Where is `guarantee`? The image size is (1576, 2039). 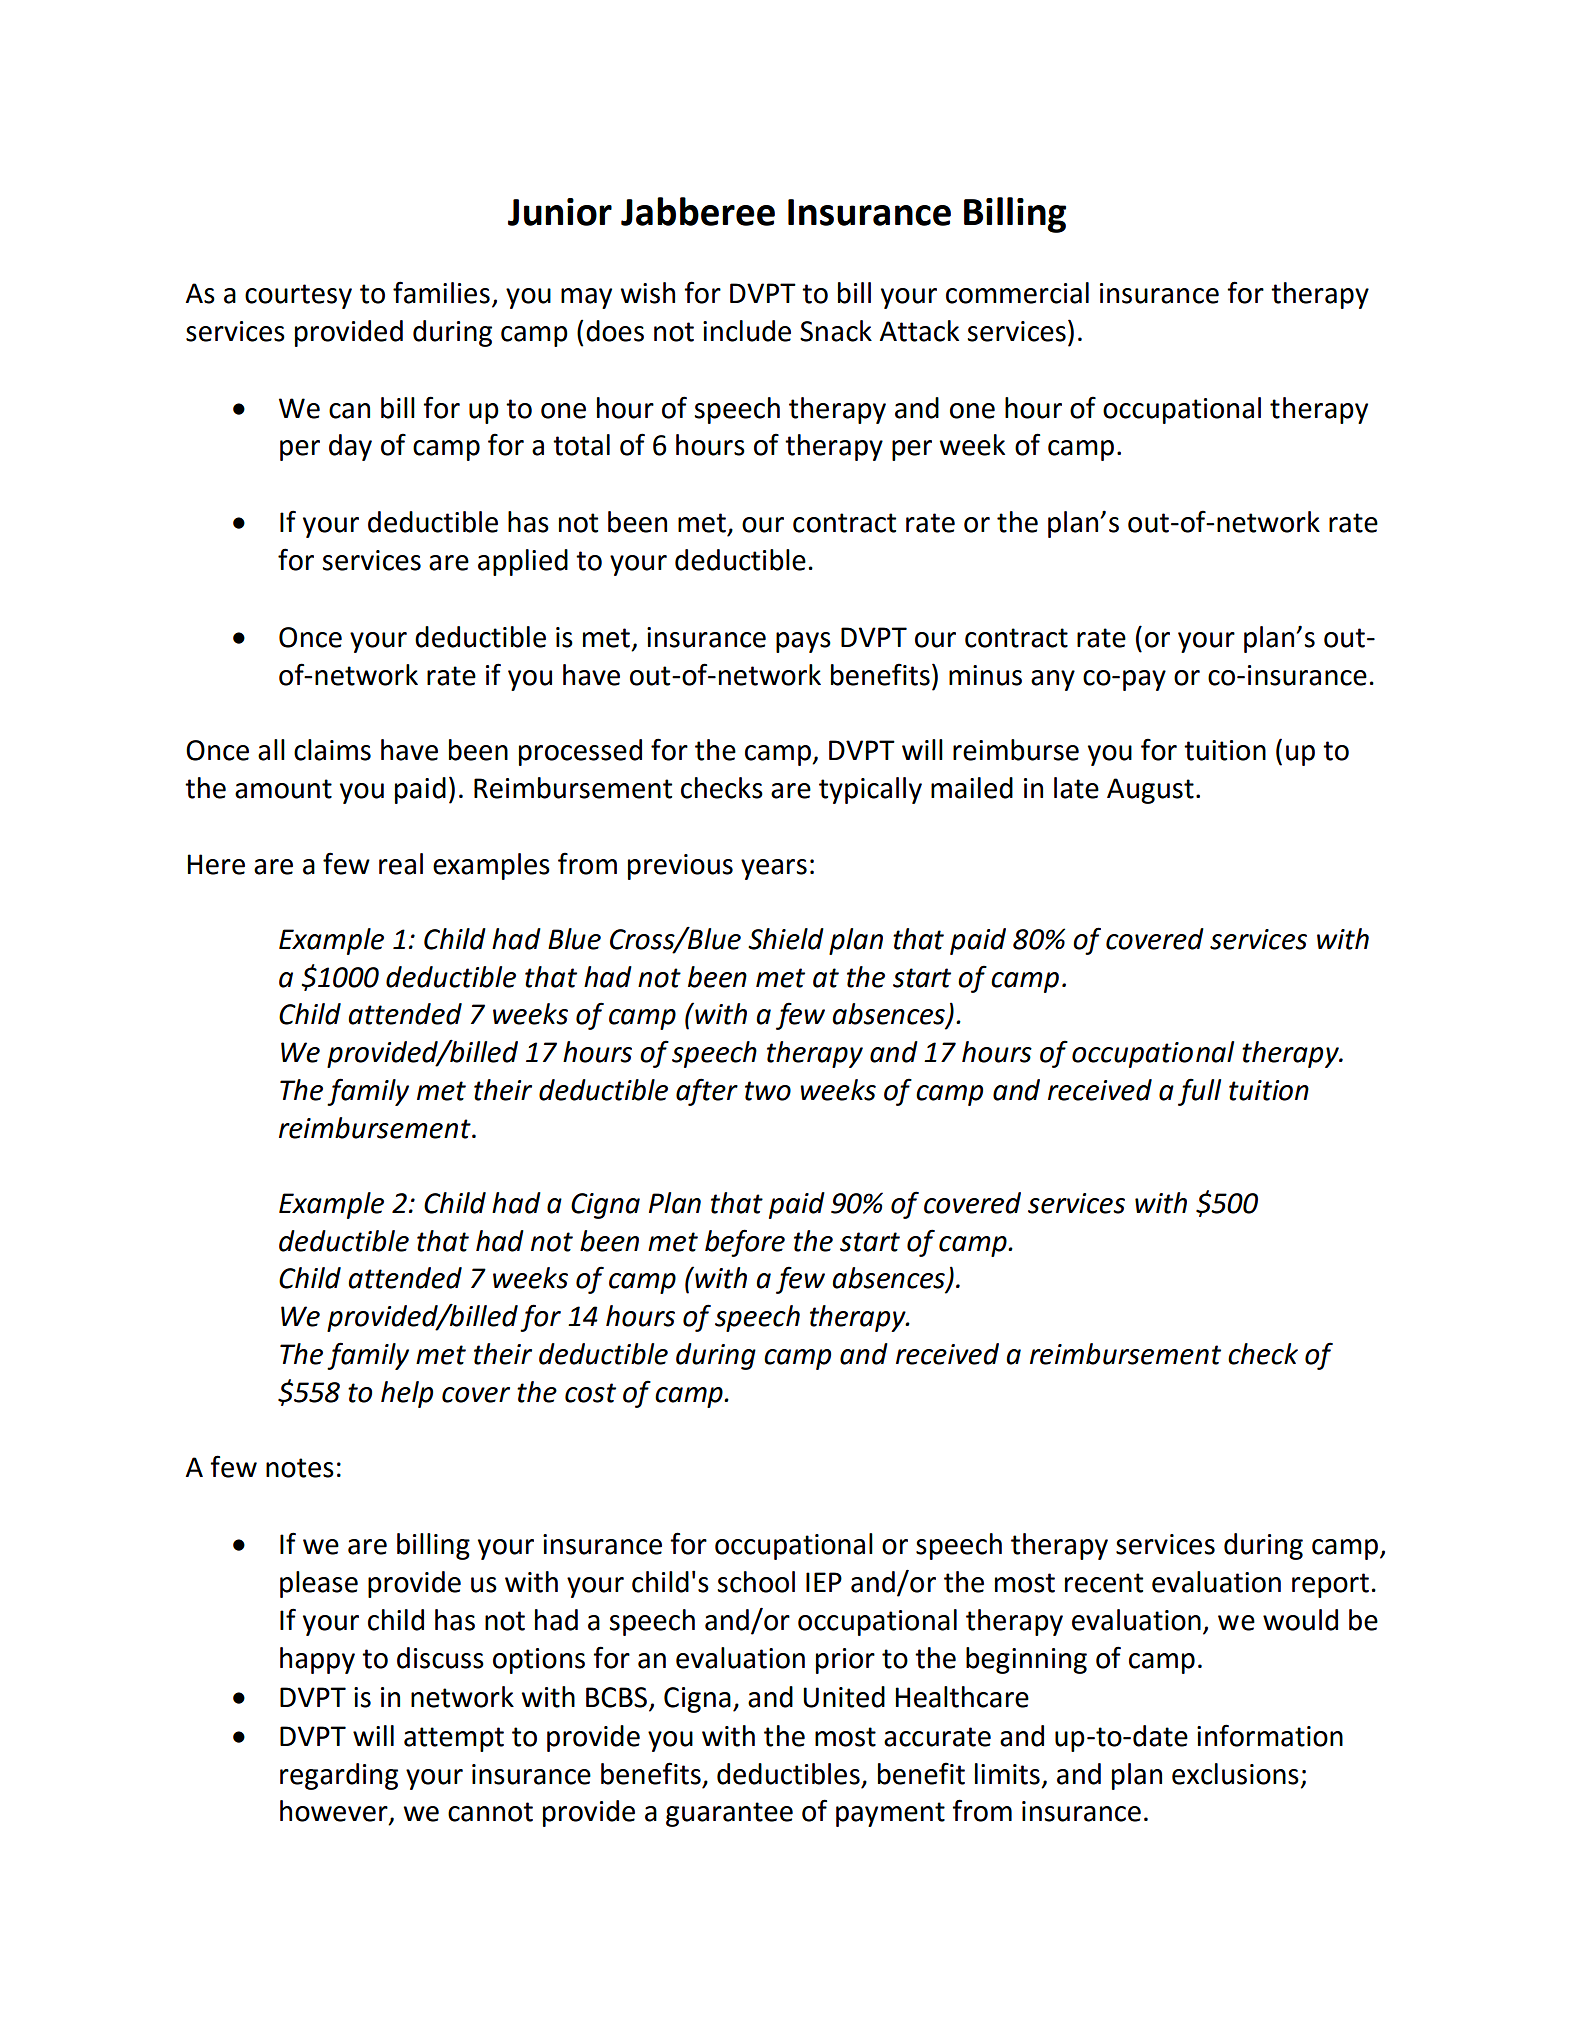 guarantee is located at coordinates (729, 1814).
